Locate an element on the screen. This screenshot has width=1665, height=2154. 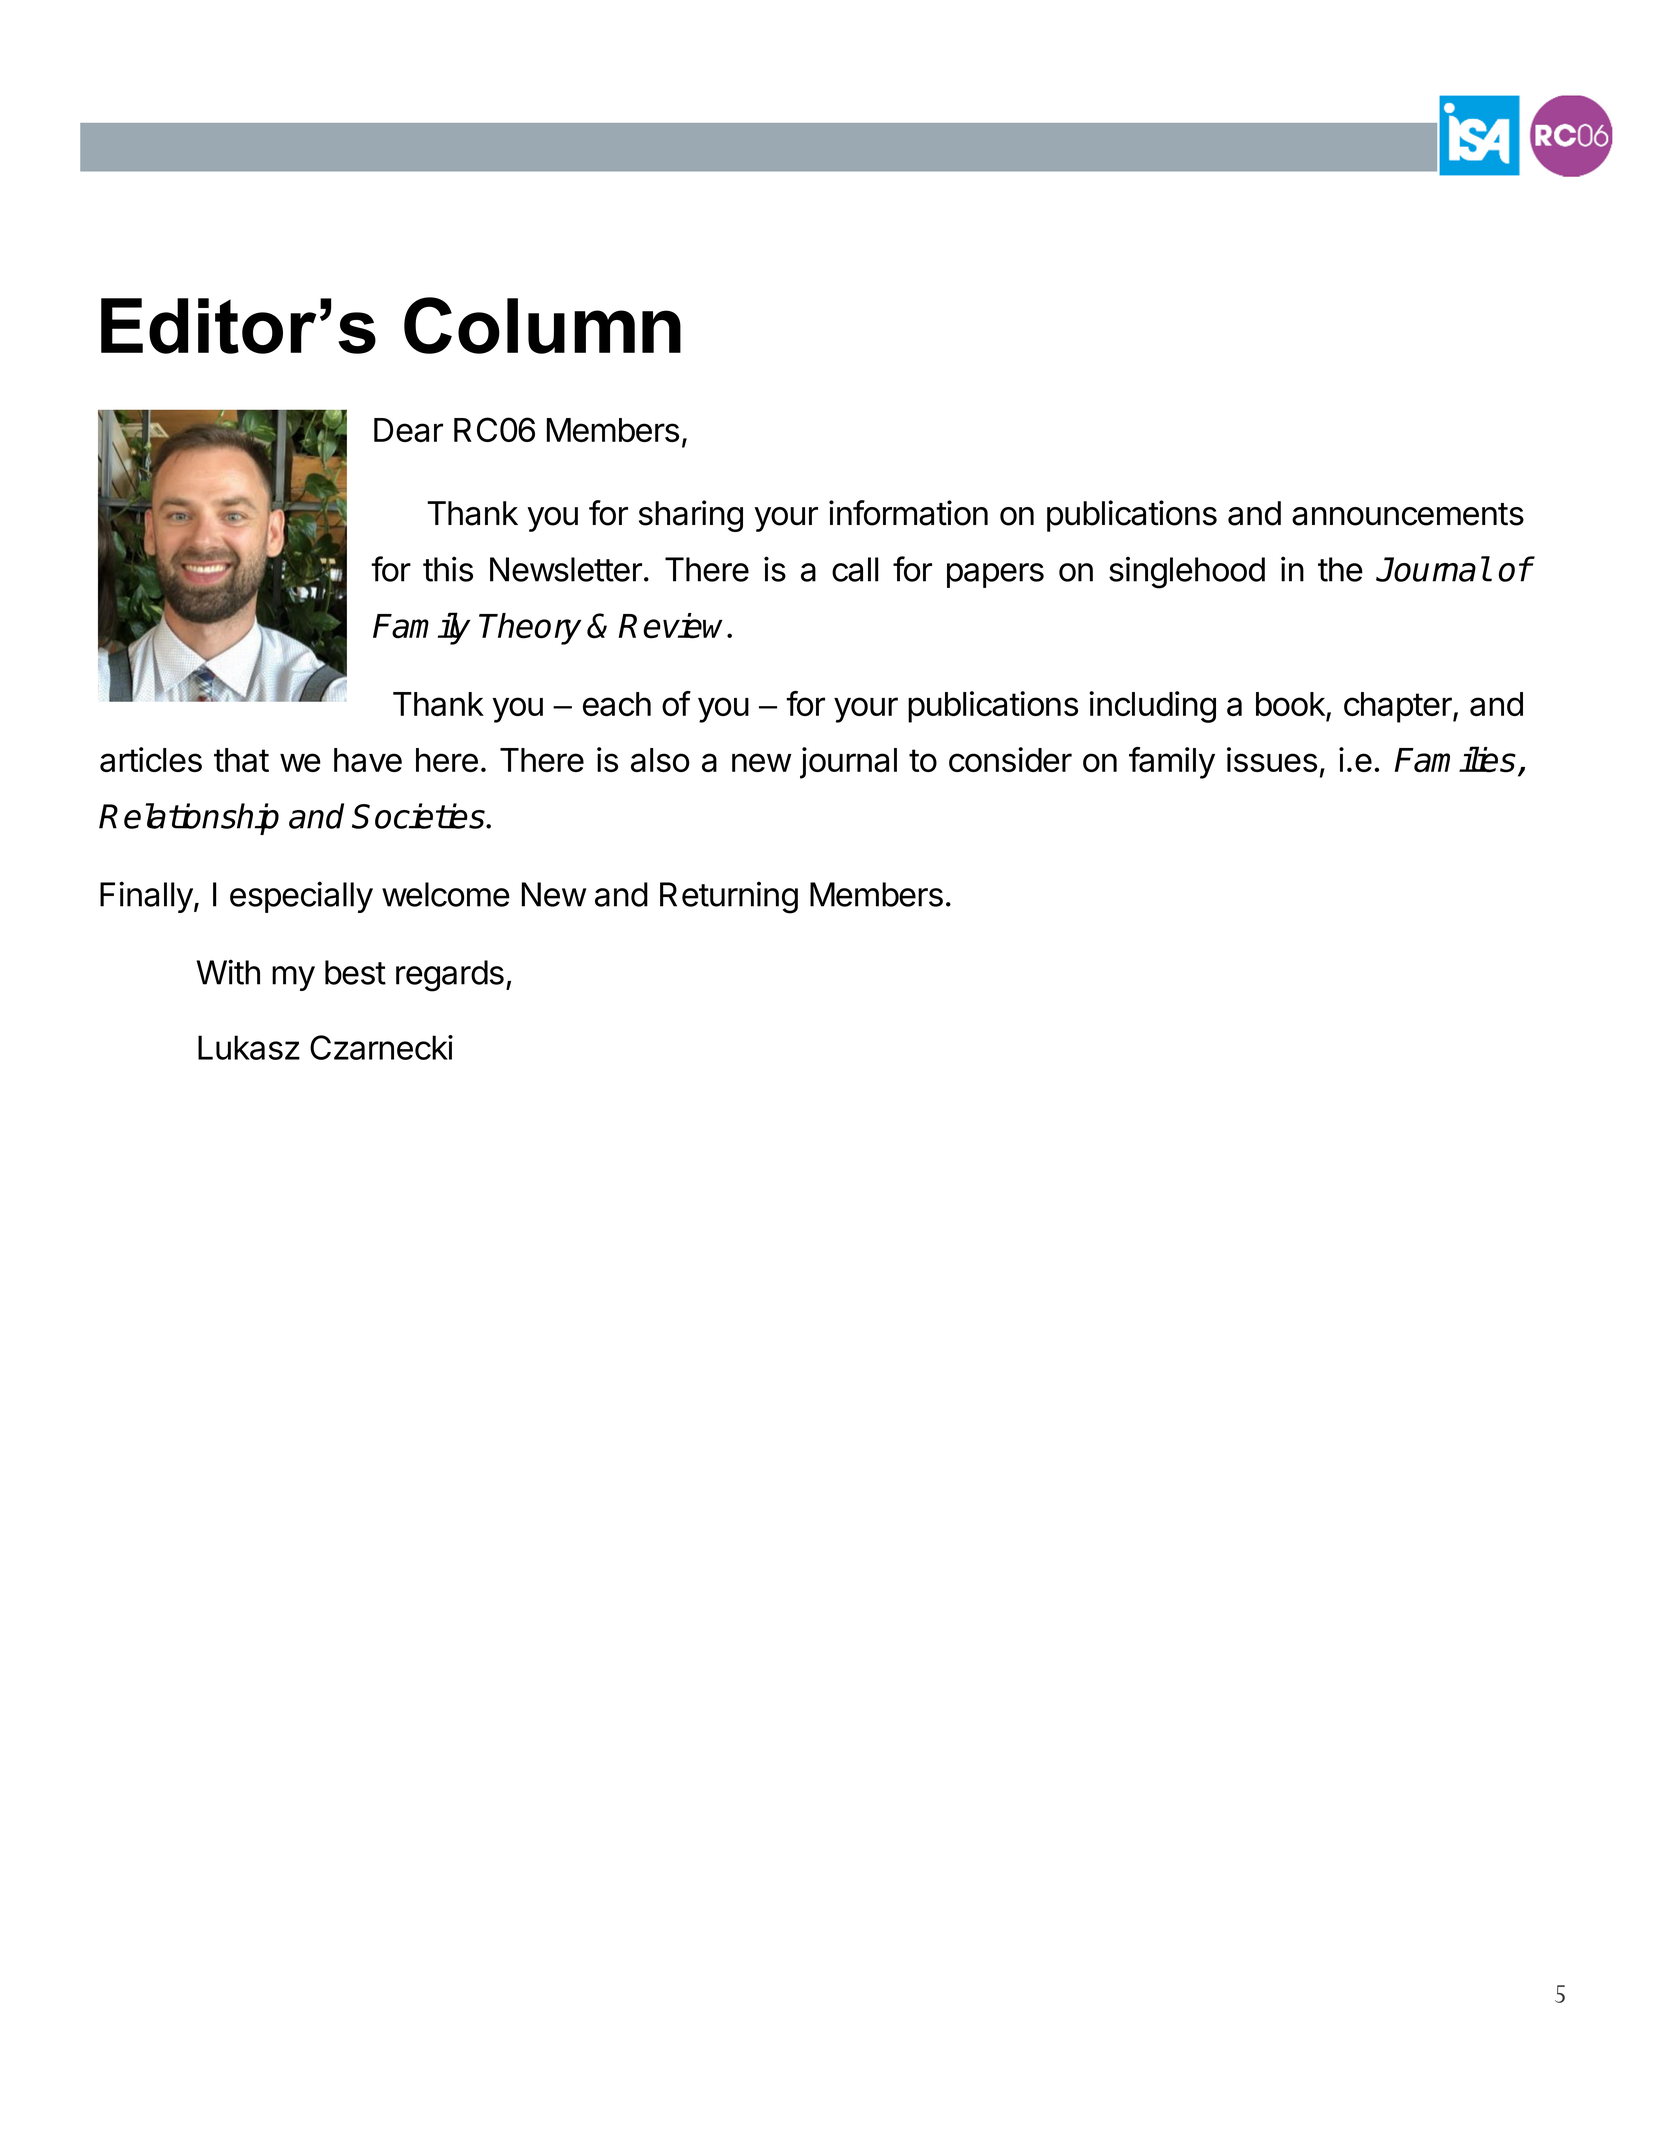
each is located at coordinates (617, 704).
